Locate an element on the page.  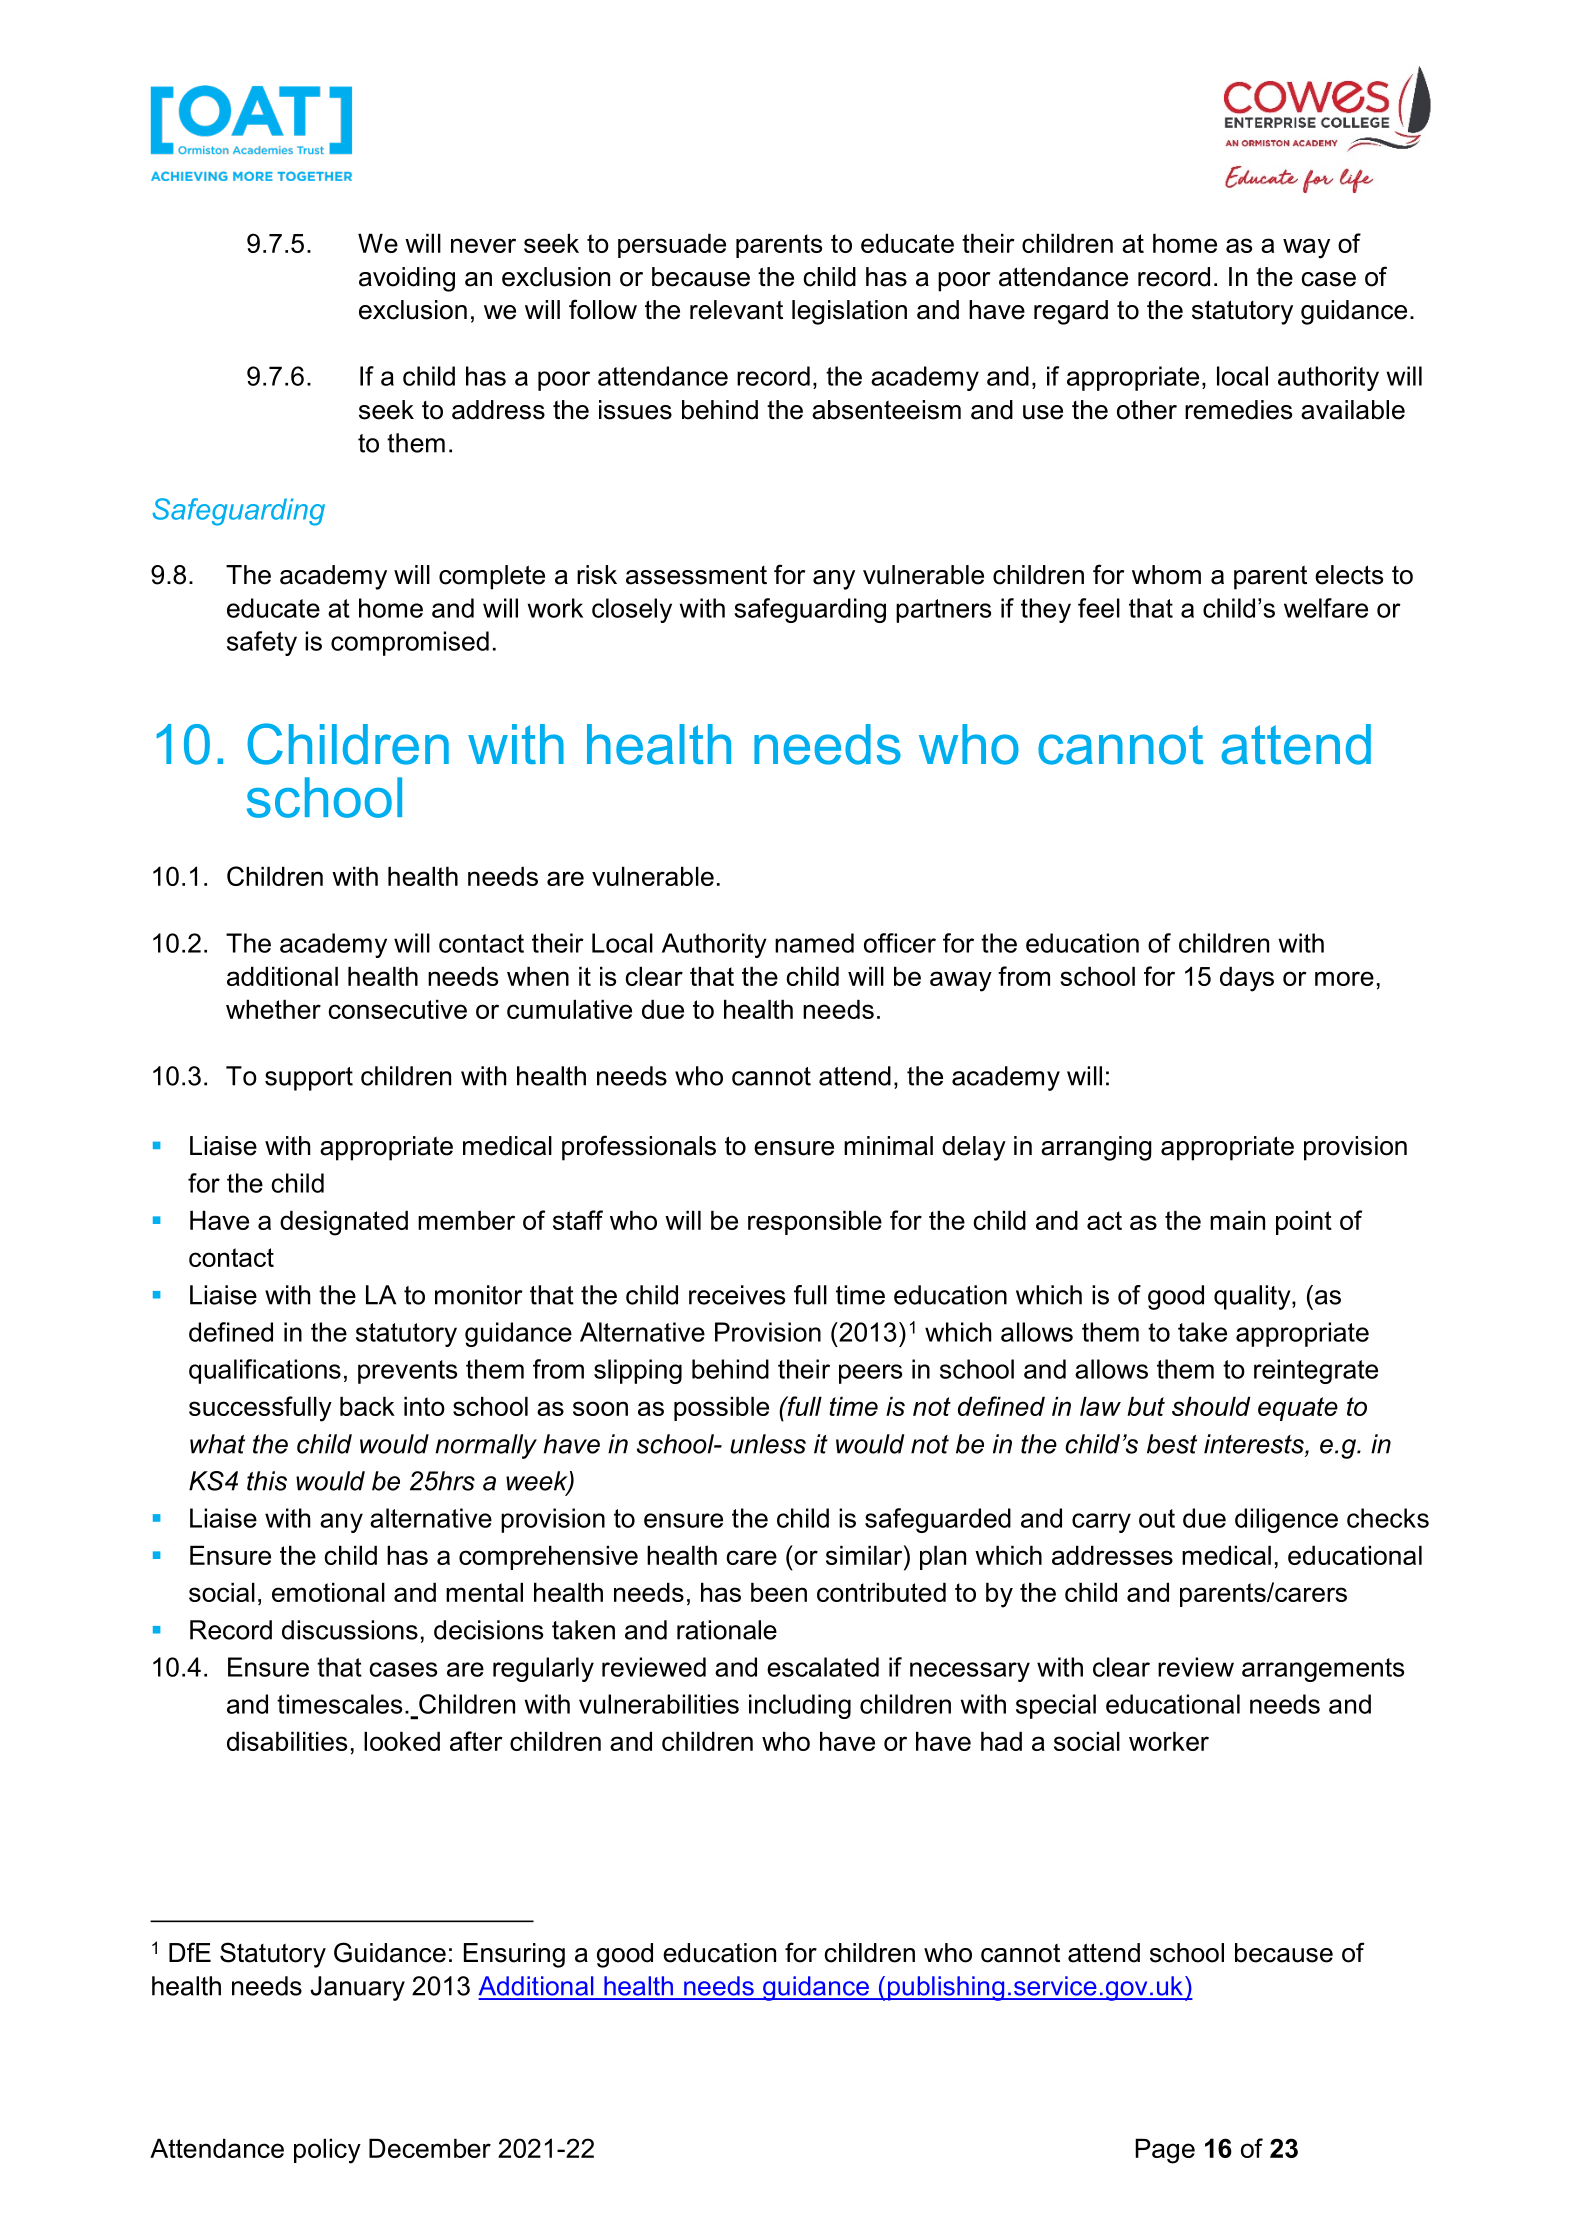
should is located at coordinates (1211, 1406).
